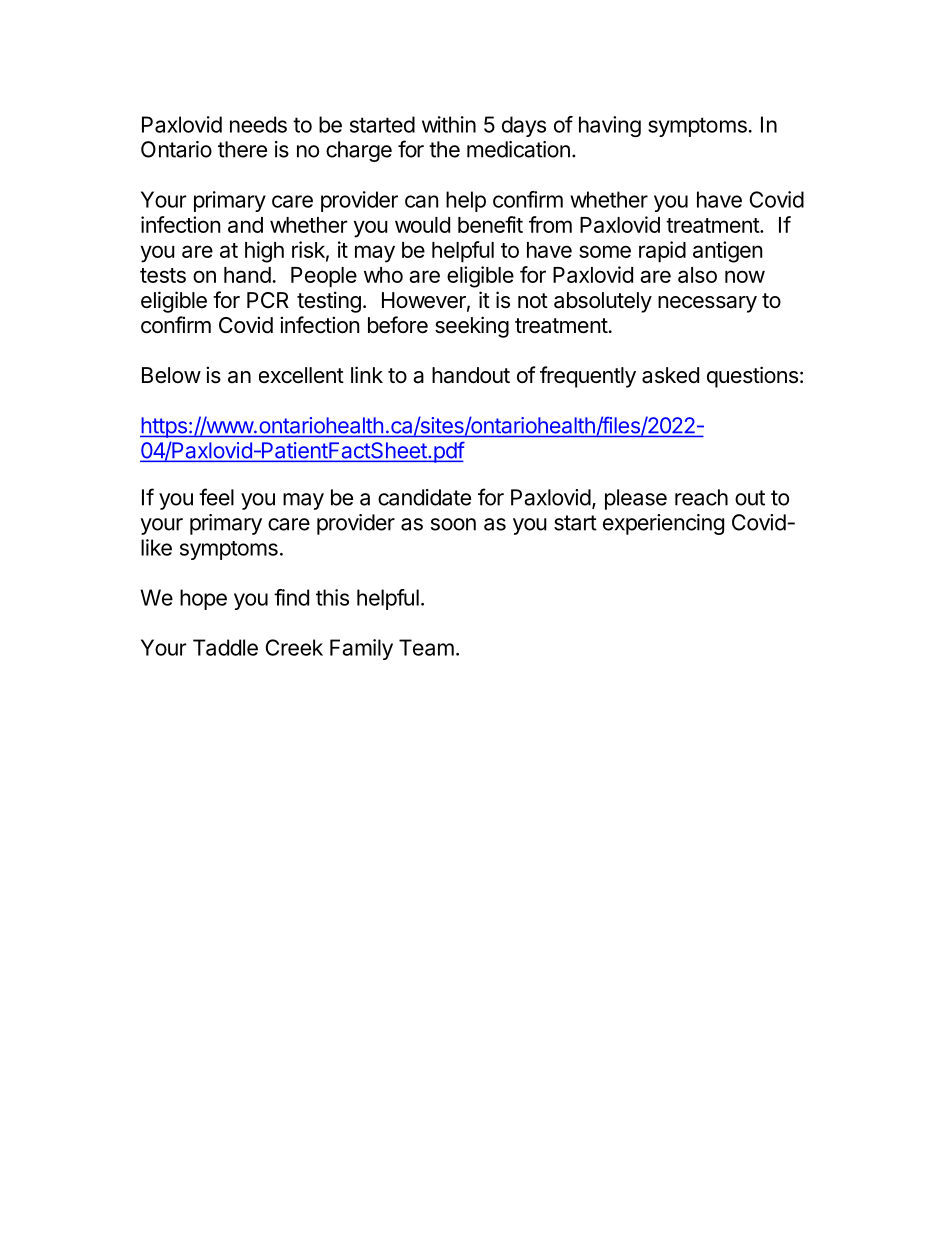 The image size is (952, 1233). What do you see at coordinates (383, 275) in the document?
I see `who` at bounding box center [383, 275].
